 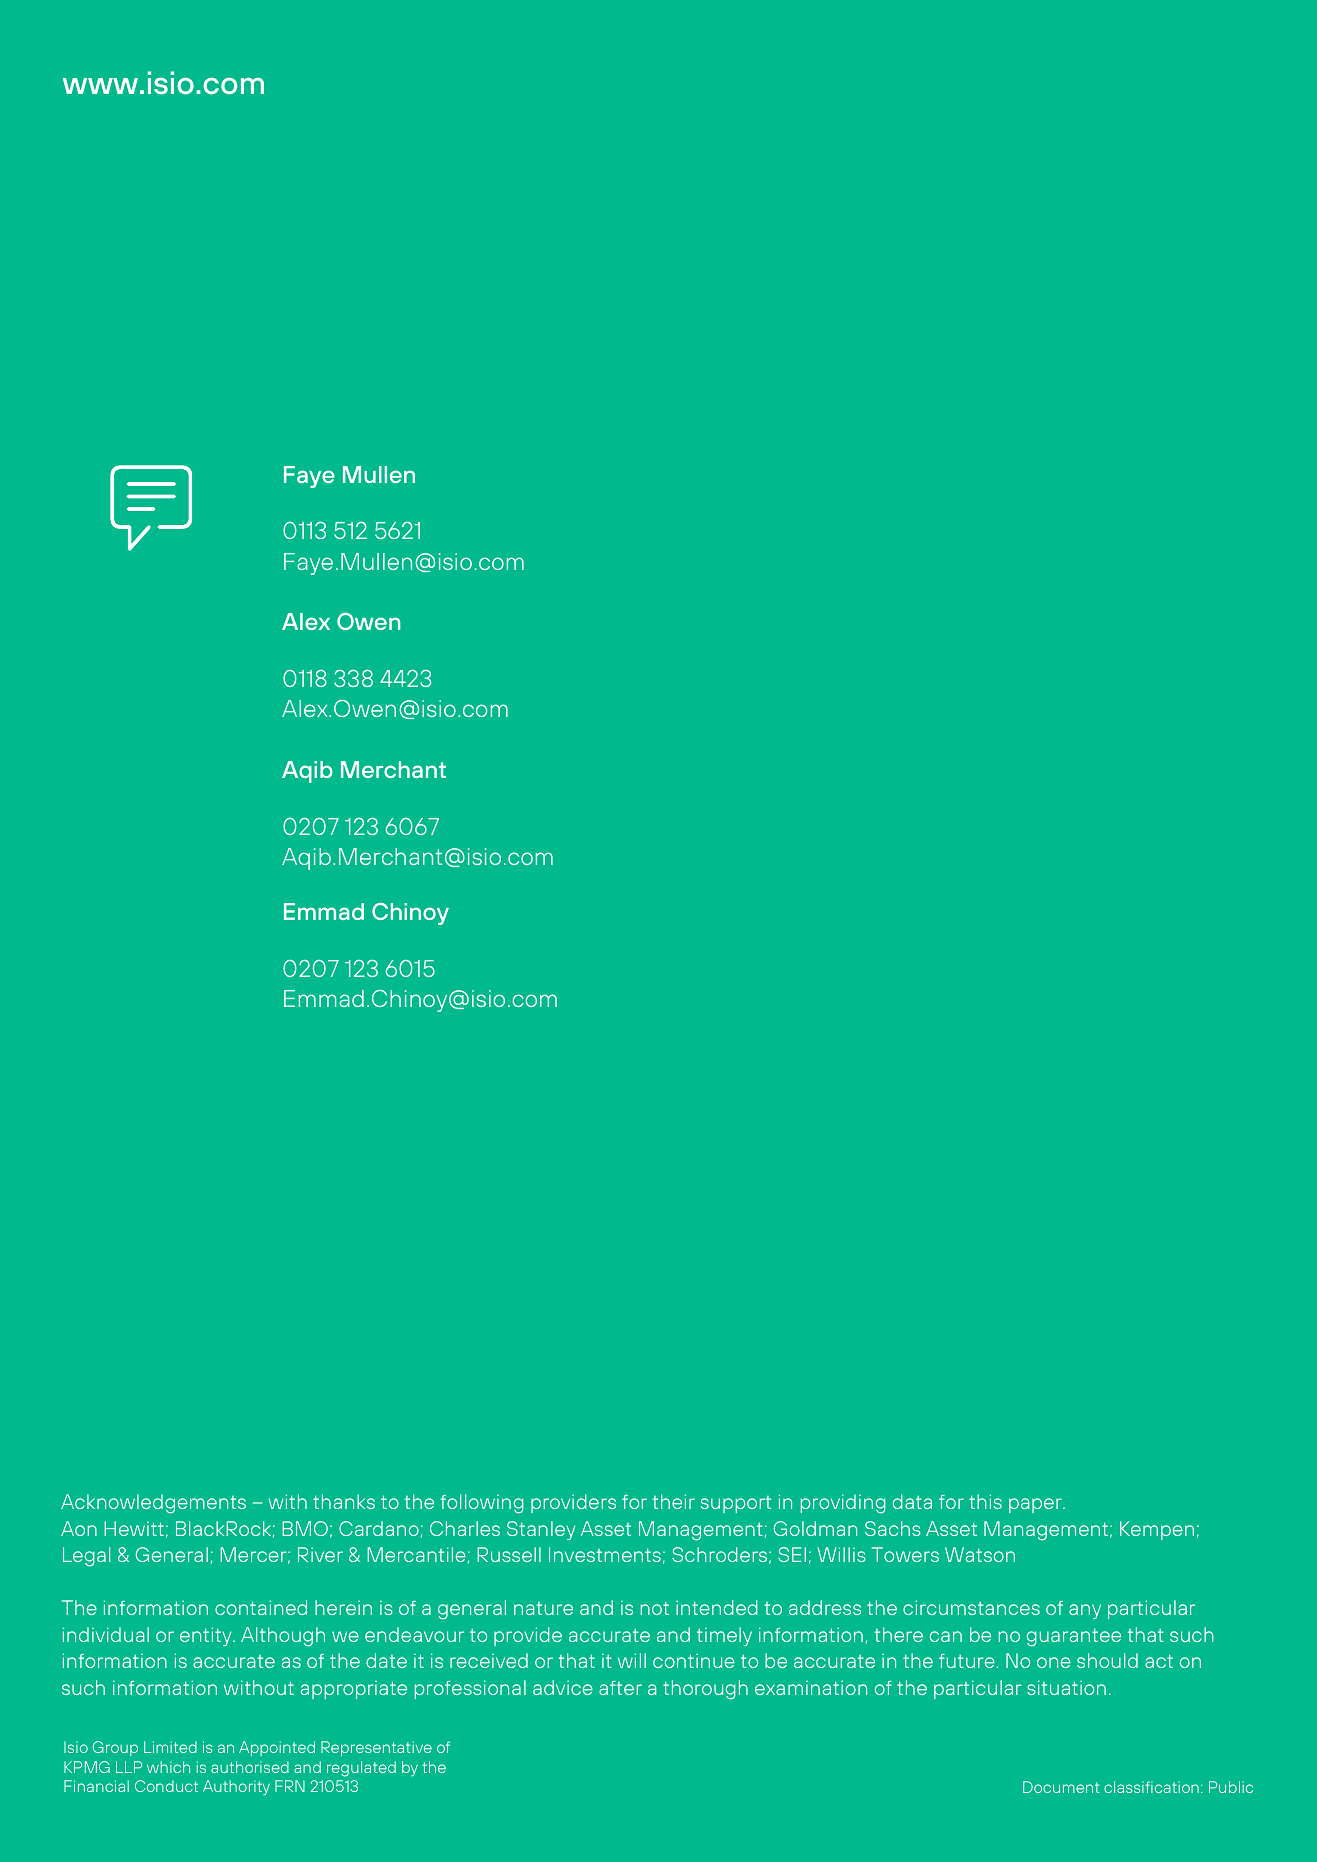 What do you see at coordinates (153, 1504) in the screenshot?
I see `Acknowledgements` at bounding box center [153, 1504].
